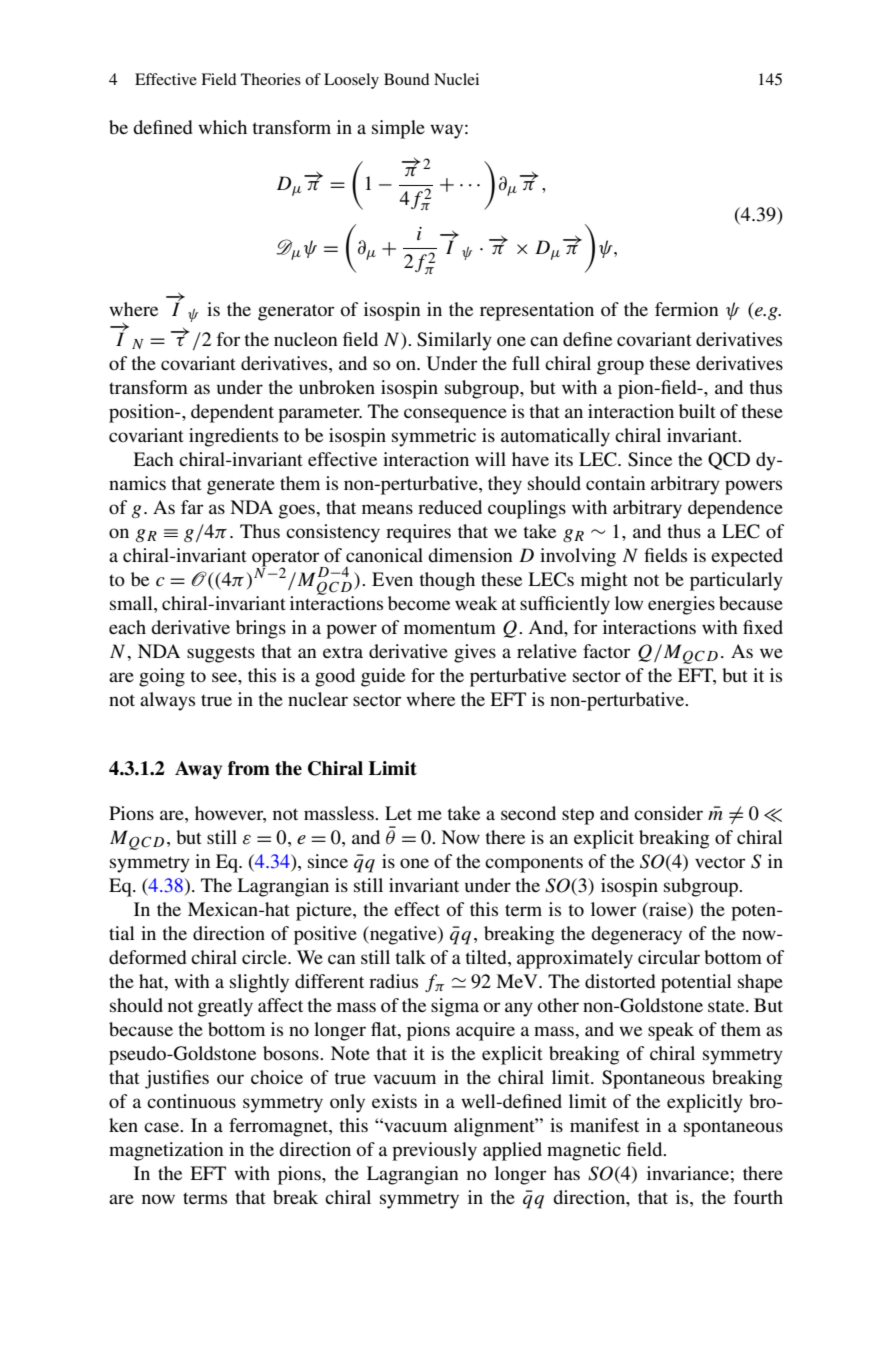 This screenshot has height=1354, width=896. Describe the element at coordinates (166, 1151) in the screenshot. I see `magnetization` at that location.
